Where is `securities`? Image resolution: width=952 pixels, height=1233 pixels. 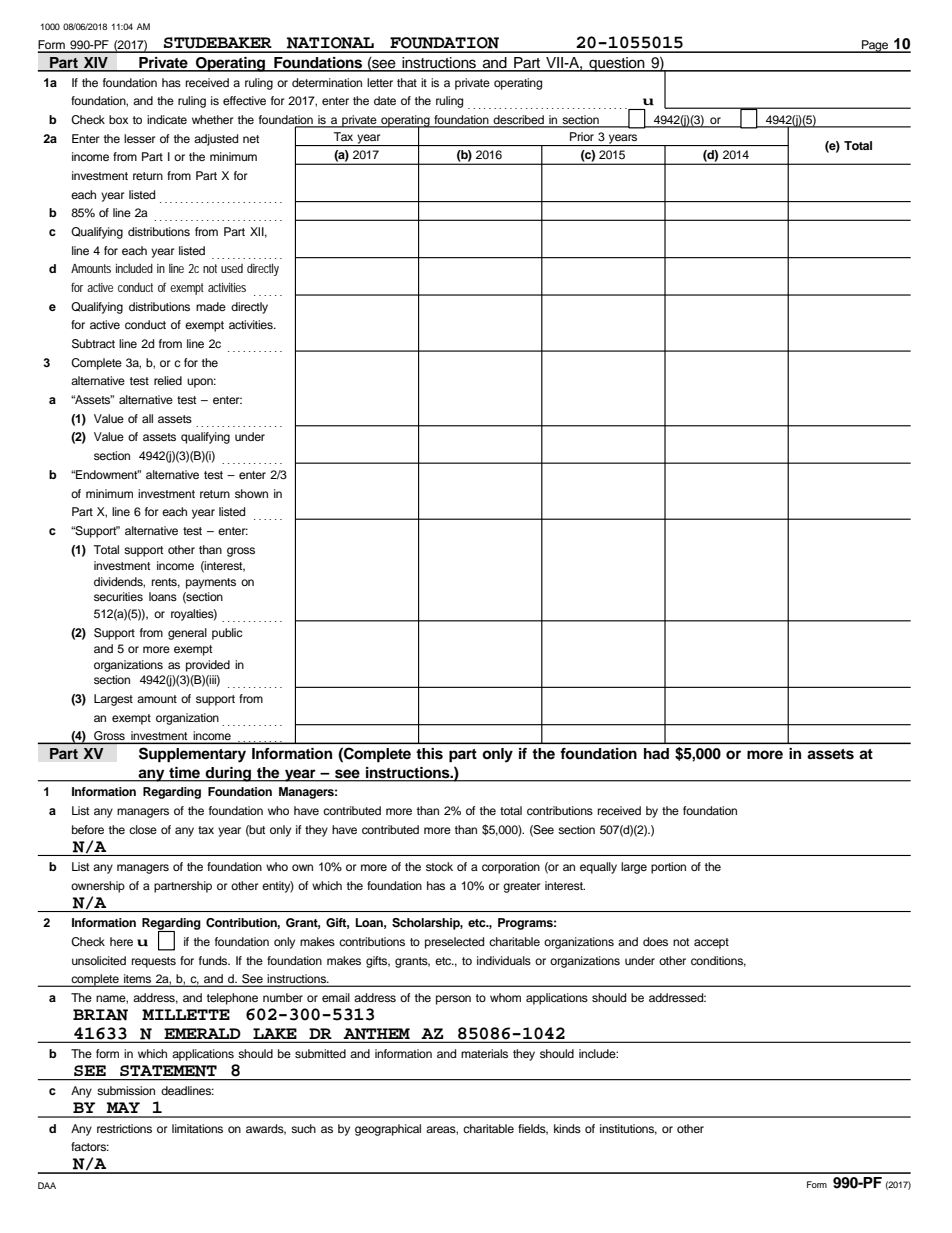
securities is located at coordinates (118, 596).
